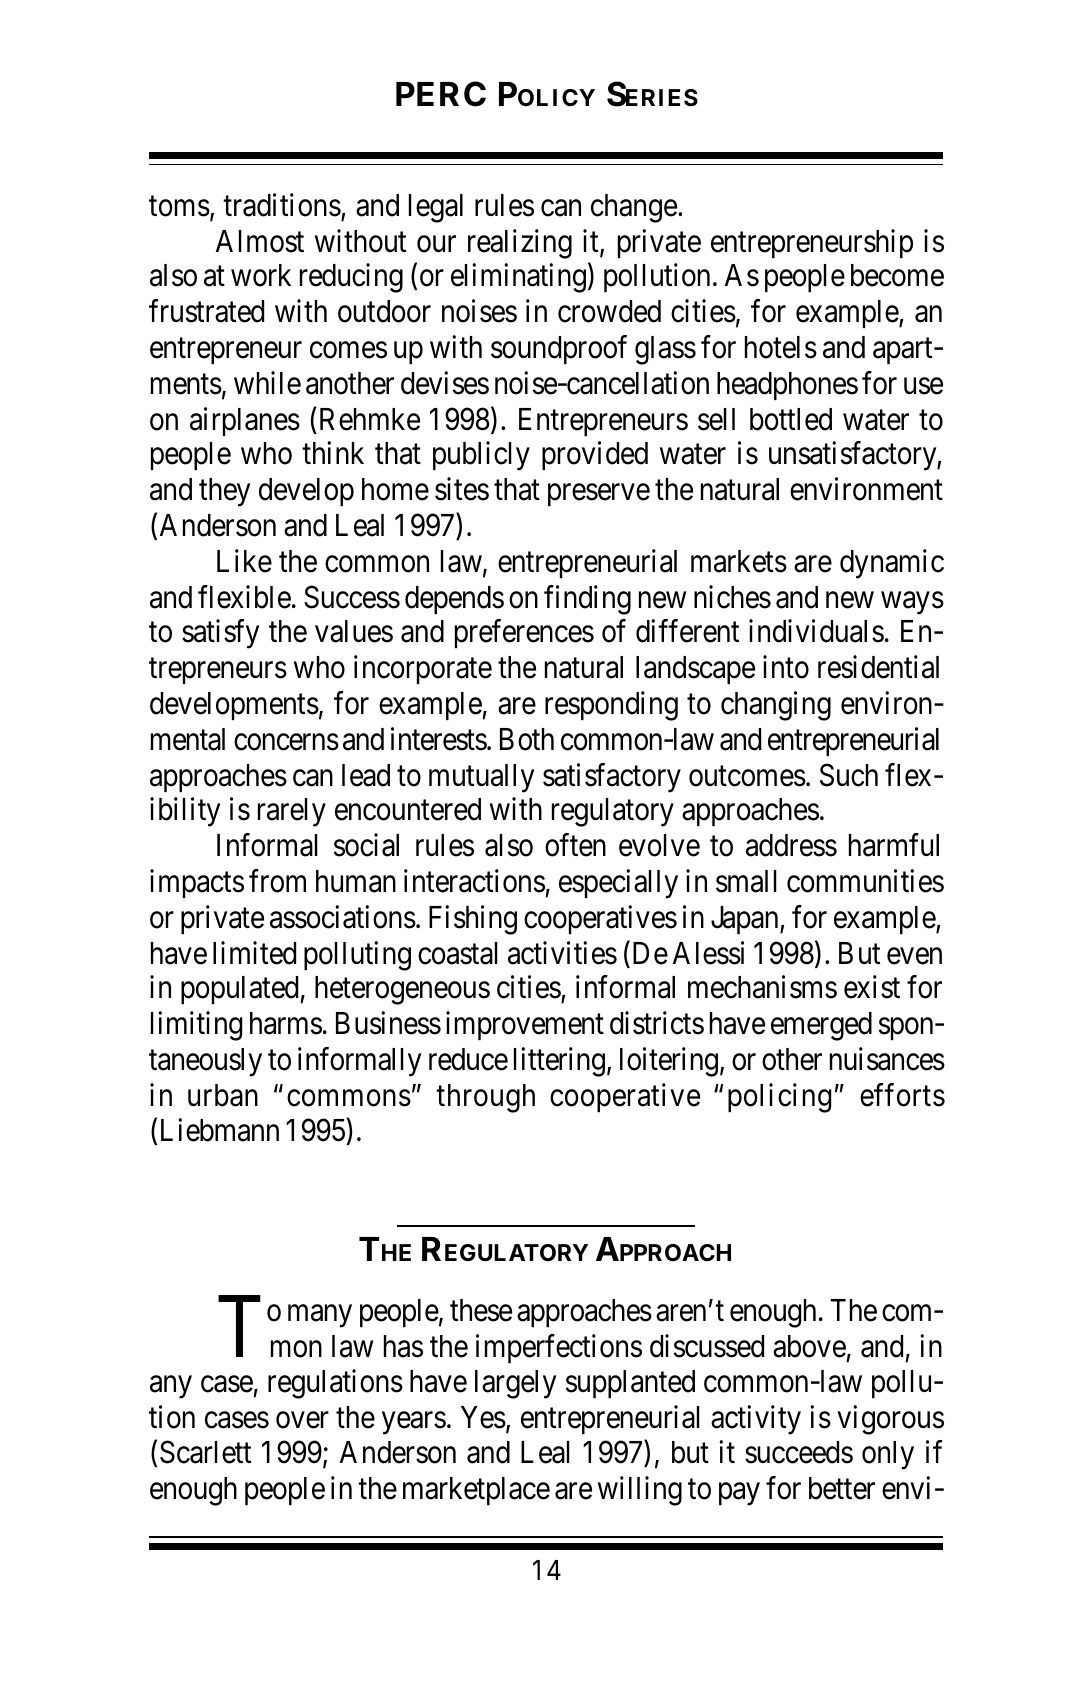 Image resolution: width=1092 pixels, height=1688 pixels. What do you see at coordinates (634, 208) in the page?
I see `change` at bounding box center [634, 208].
